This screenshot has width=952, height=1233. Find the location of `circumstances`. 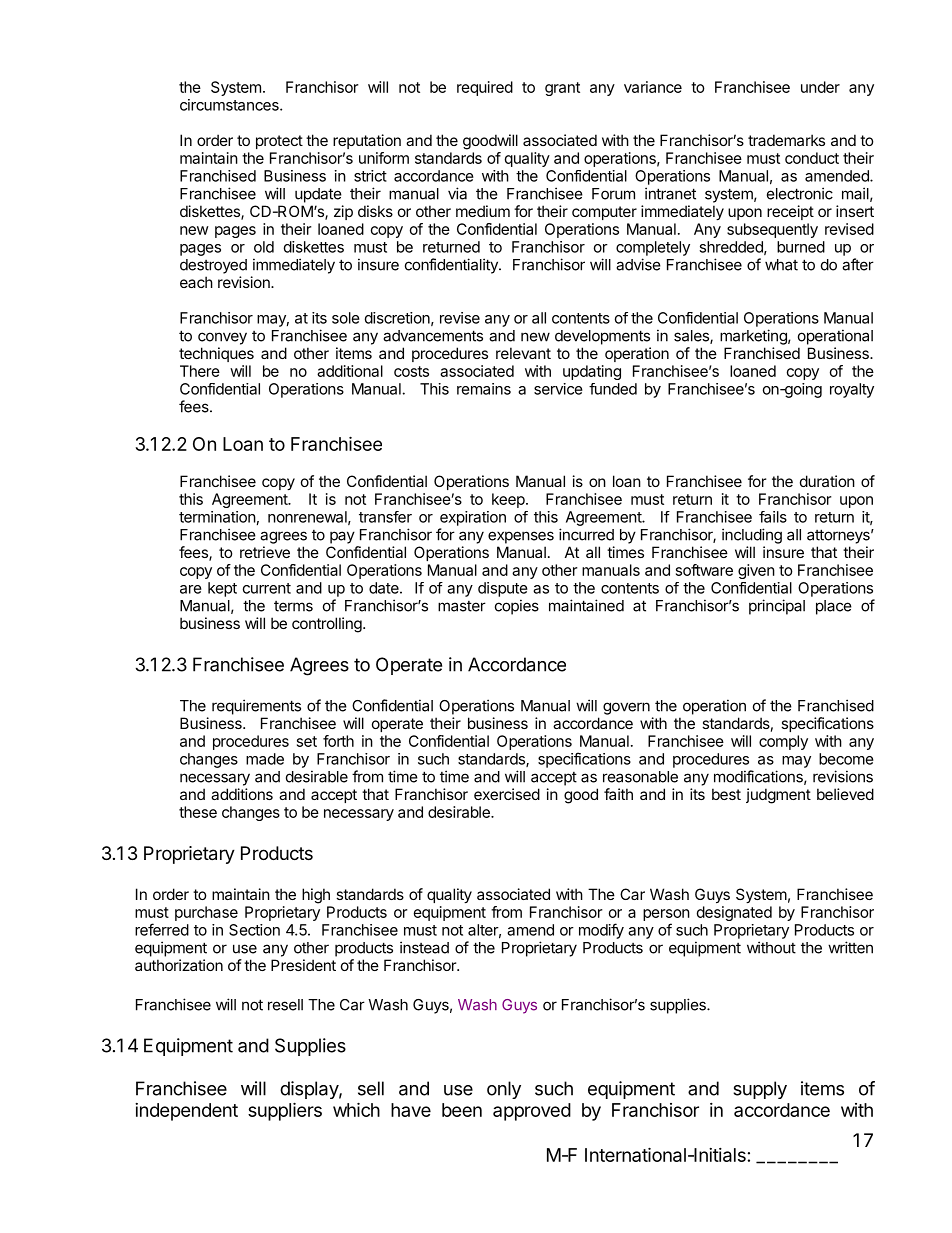

circumstances is located at coordinates (230, 105).
